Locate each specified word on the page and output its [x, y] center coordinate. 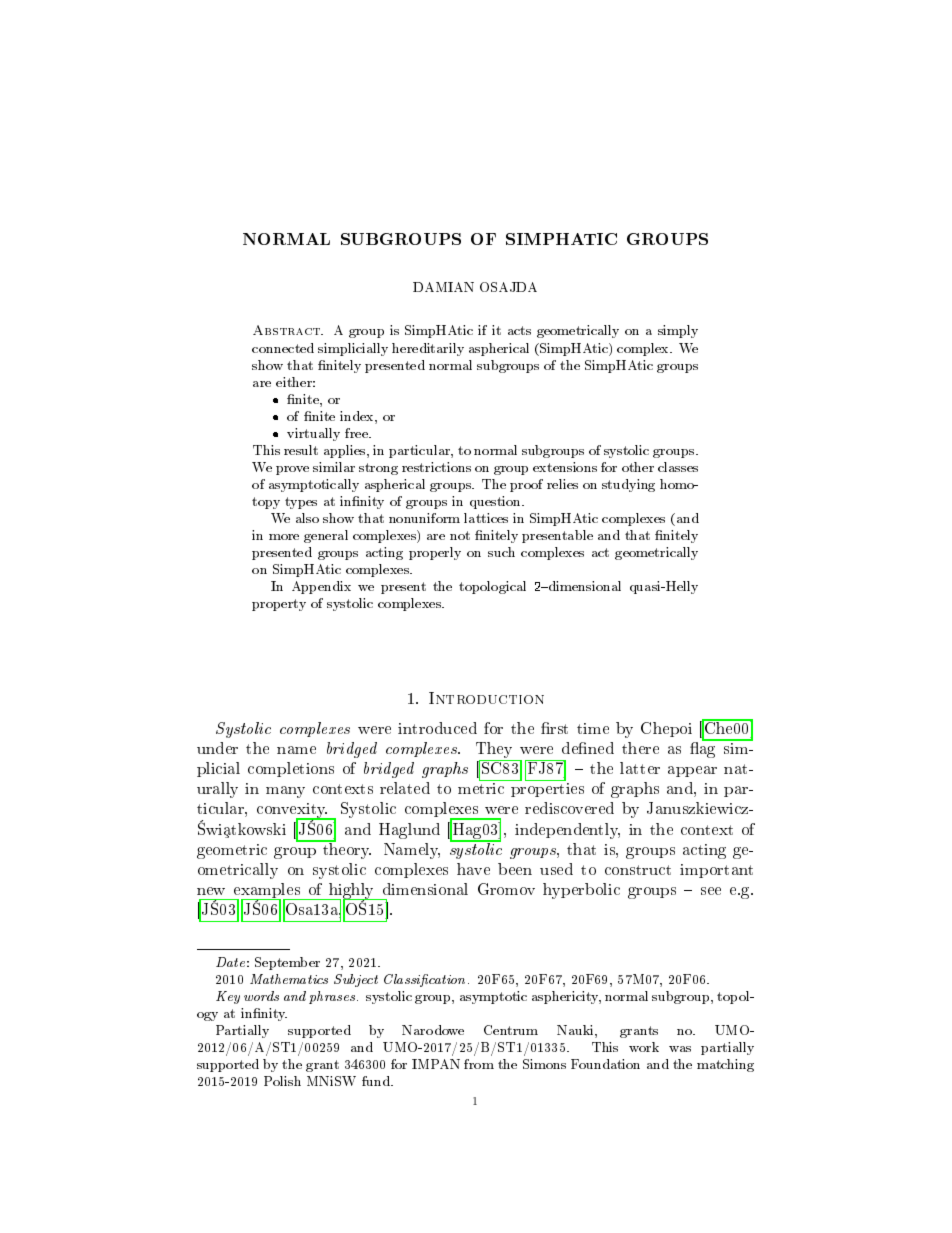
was [680, 1049]
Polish [282, 1081]
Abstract [288, 330]
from [479, 1064]
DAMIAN [443, 287]
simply [678, 331]
